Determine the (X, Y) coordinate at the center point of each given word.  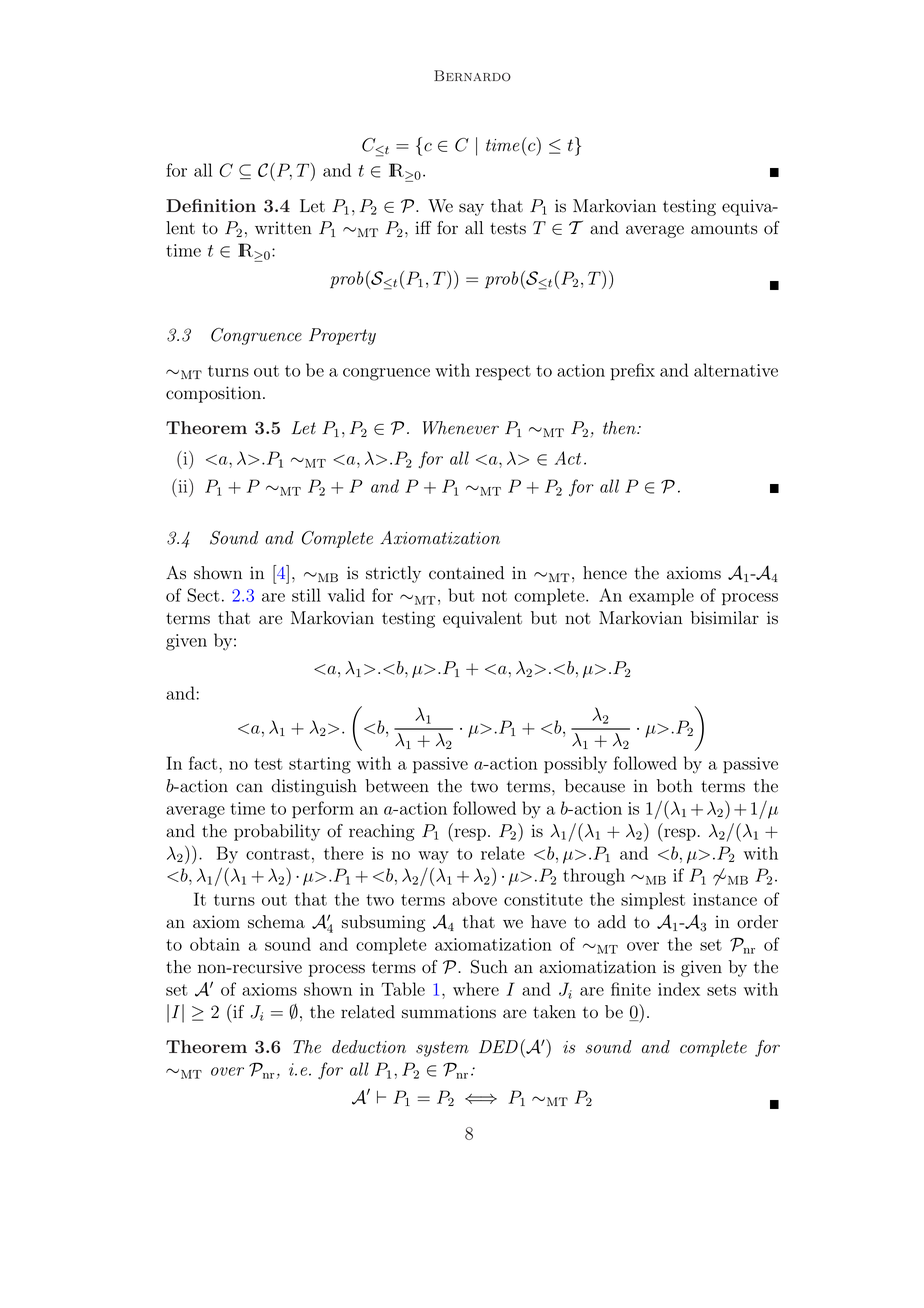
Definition (211, 205)
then (620, 428)
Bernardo (472, 76)
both (675, 786)
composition (213, 394)
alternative (736, 370)
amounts (724, 229)
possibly (575, 765)
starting (320, 765)
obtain (215, 944)
